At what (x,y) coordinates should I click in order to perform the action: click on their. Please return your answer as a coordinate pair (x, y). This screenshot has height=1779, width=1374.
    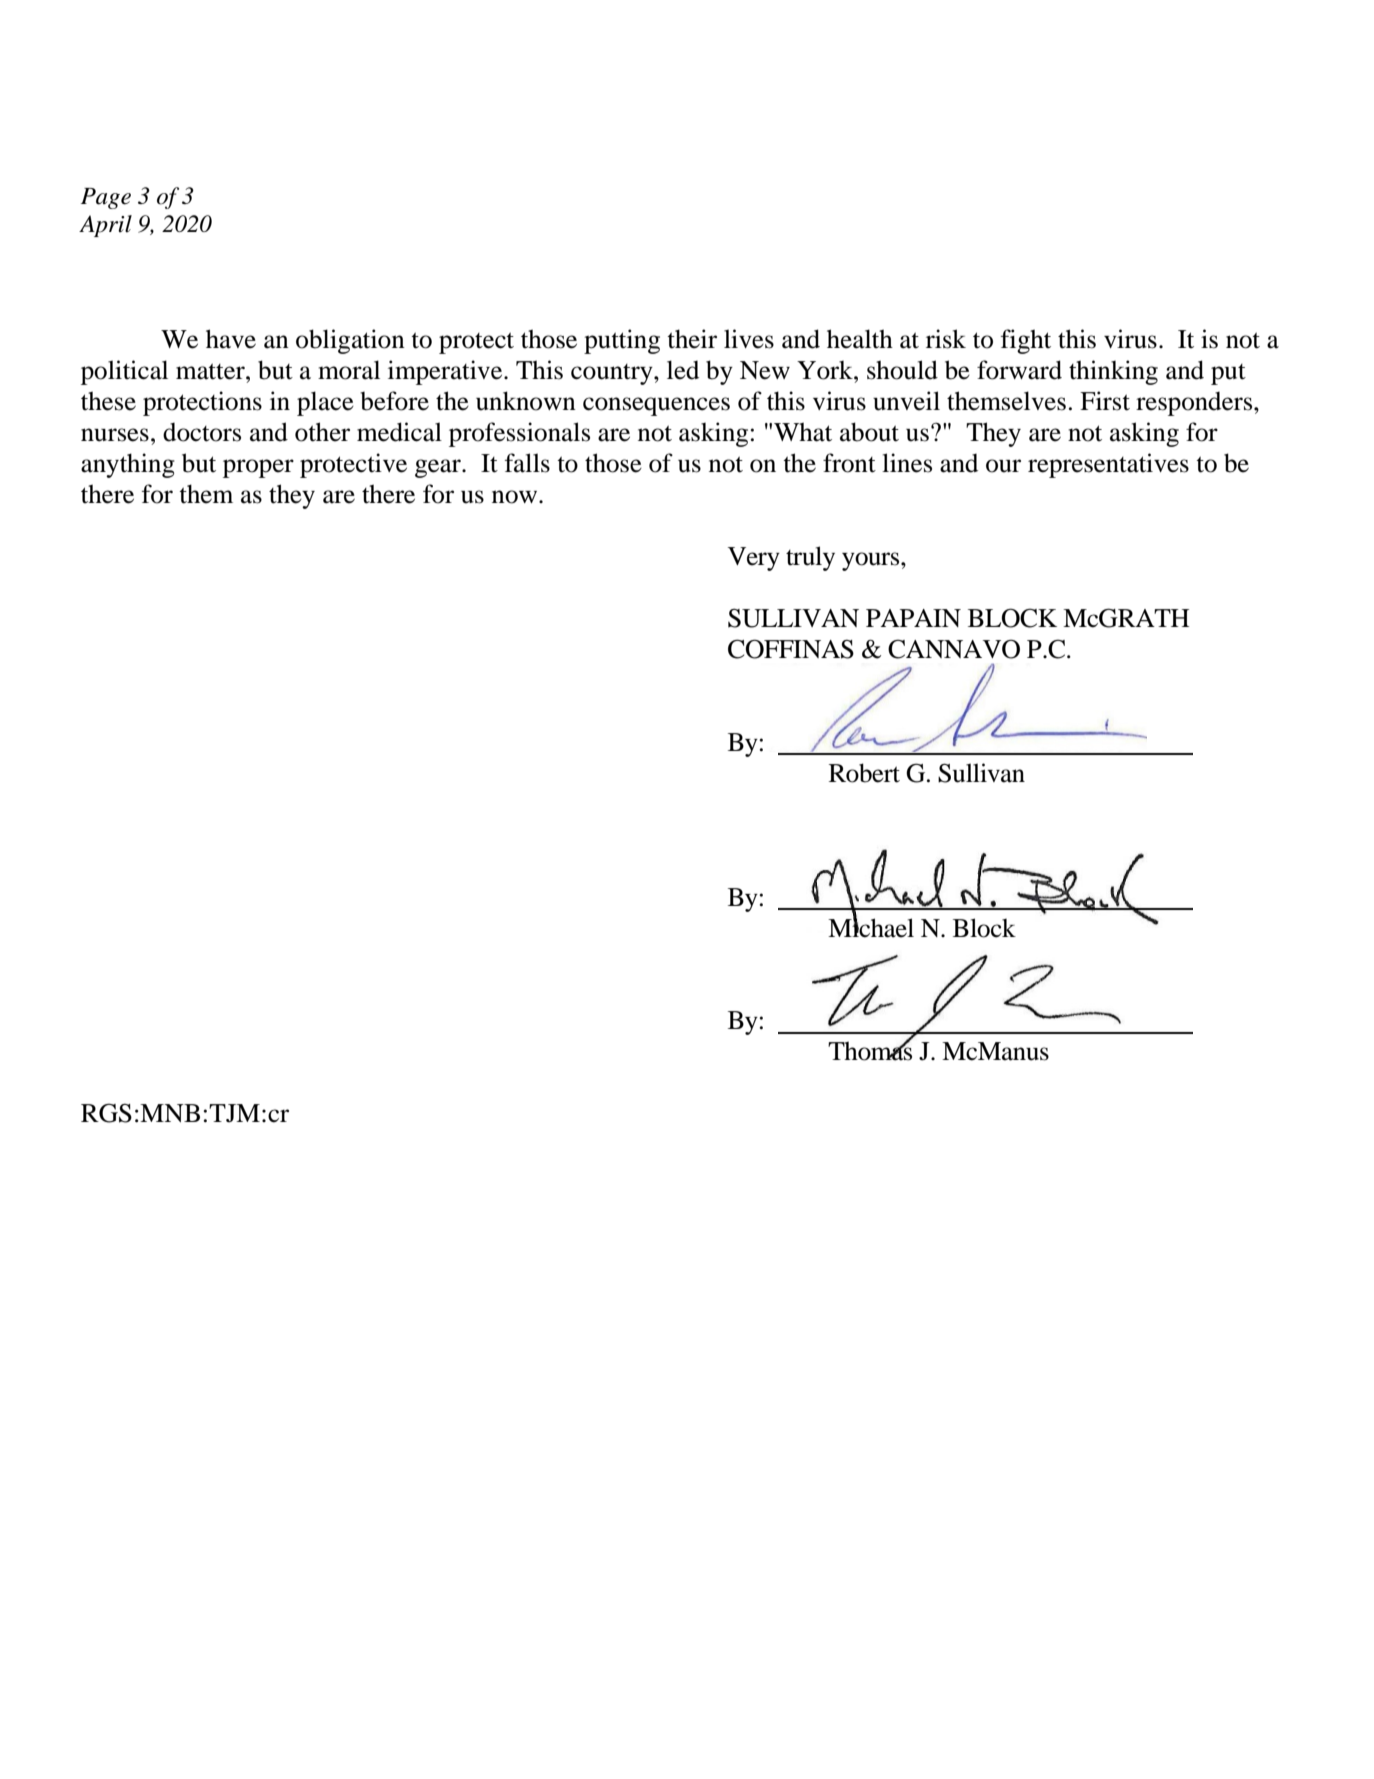
    Looking at the image, I should click on (692, 339).
